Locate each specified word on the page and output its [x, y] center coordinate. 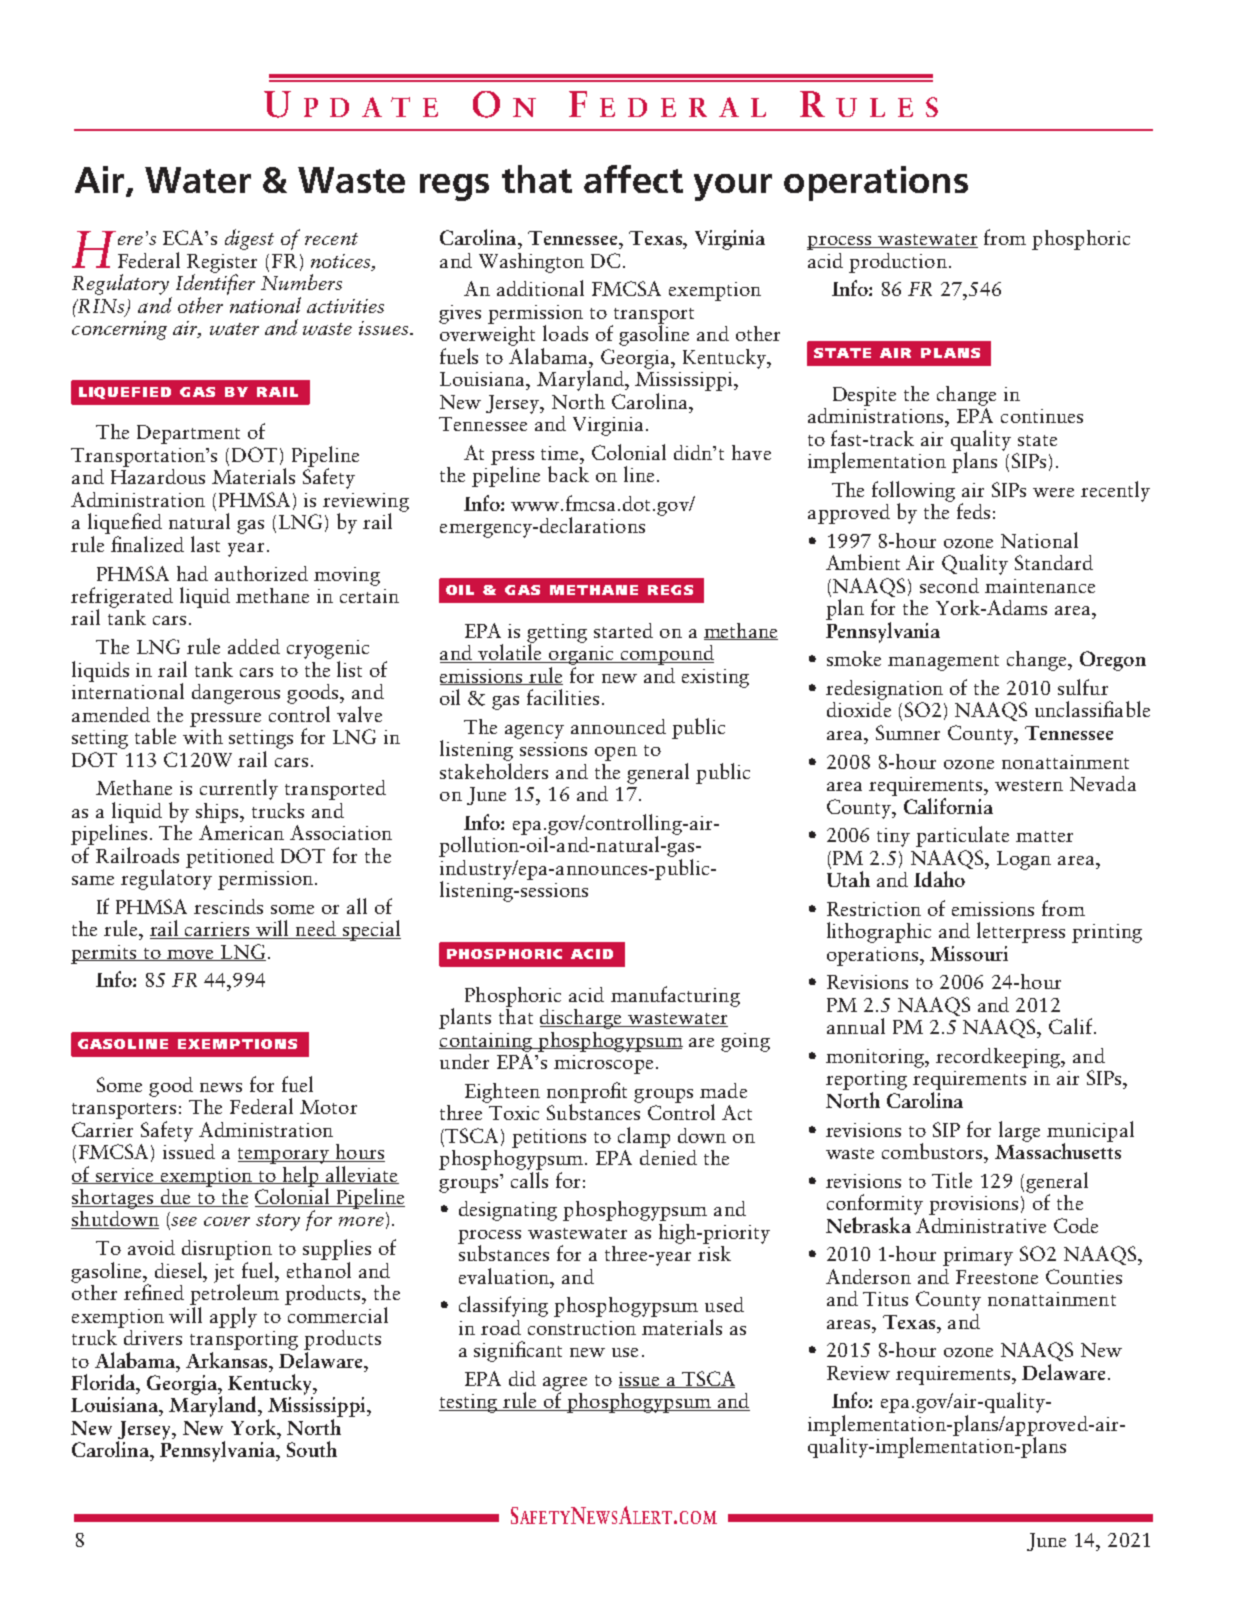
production [898, 263]
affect [633, 179]
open [616, 754]
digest [249, 239]
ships [218, 813]
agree [565, 1385]
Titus [885, 1299]
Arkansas [228, 1358]
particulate [962, 836]
